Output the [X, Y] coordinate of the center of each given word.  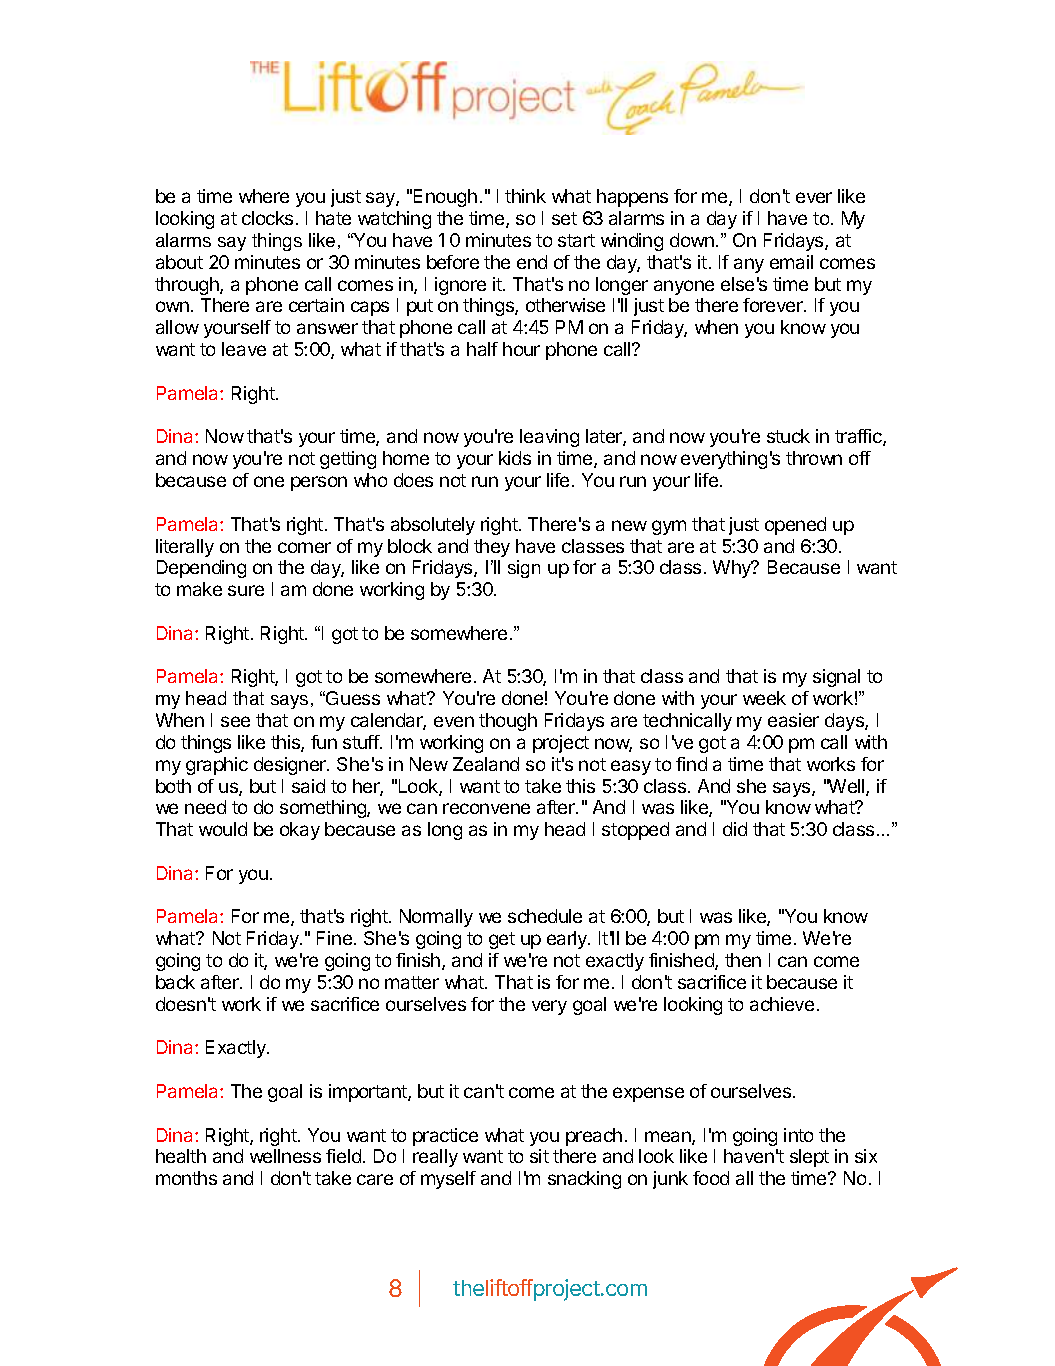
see [235, 721]
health [181, 1156]
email [791, 262]
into [798, 1135]
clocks [267, 218]
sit [539, 1156]
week [764, 698]
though [508, 722]
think [525, 196]
